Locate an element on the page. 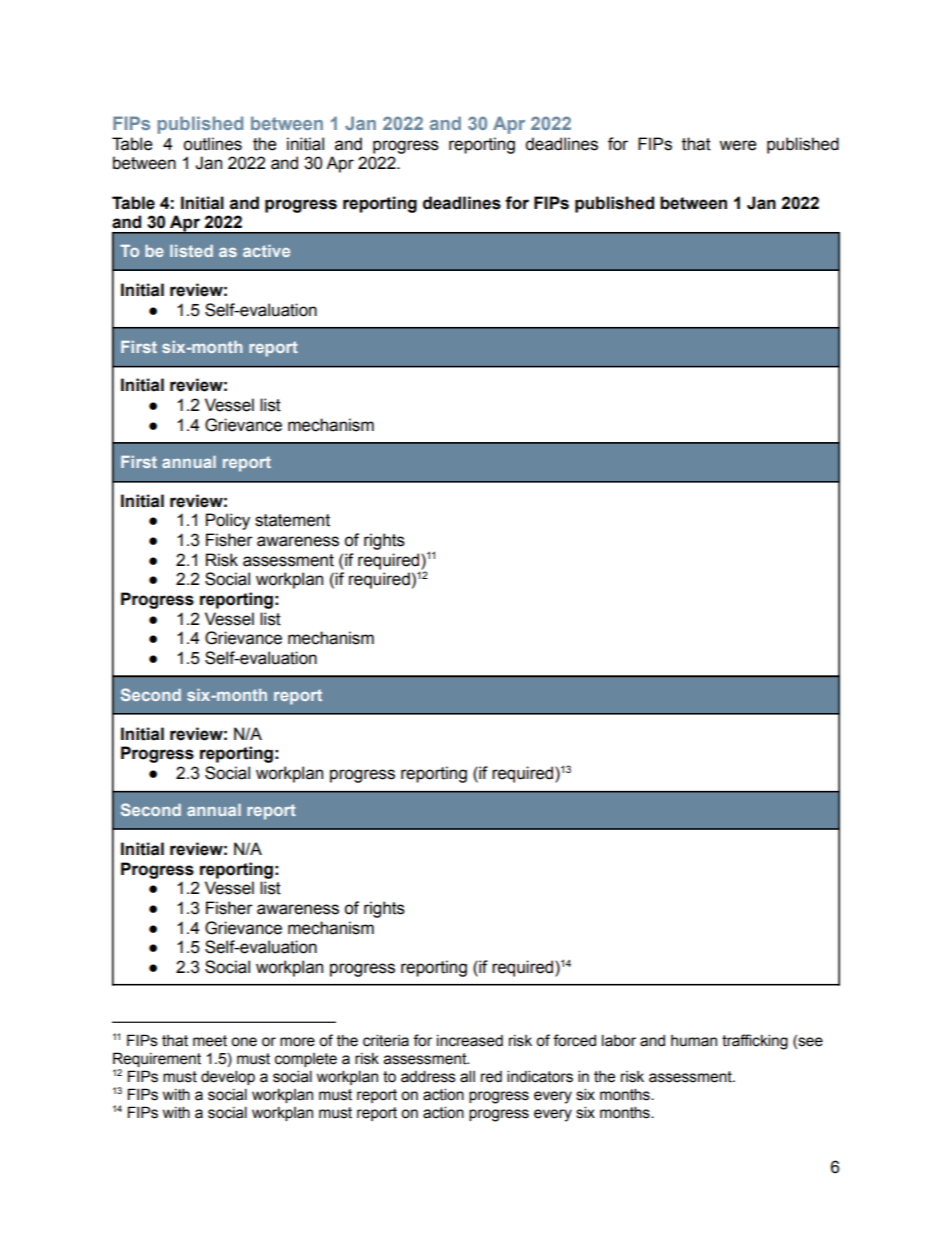 Image resolution: width=952 pixels, height=1233 pixels. one is located at coordinates (244, 1042).
